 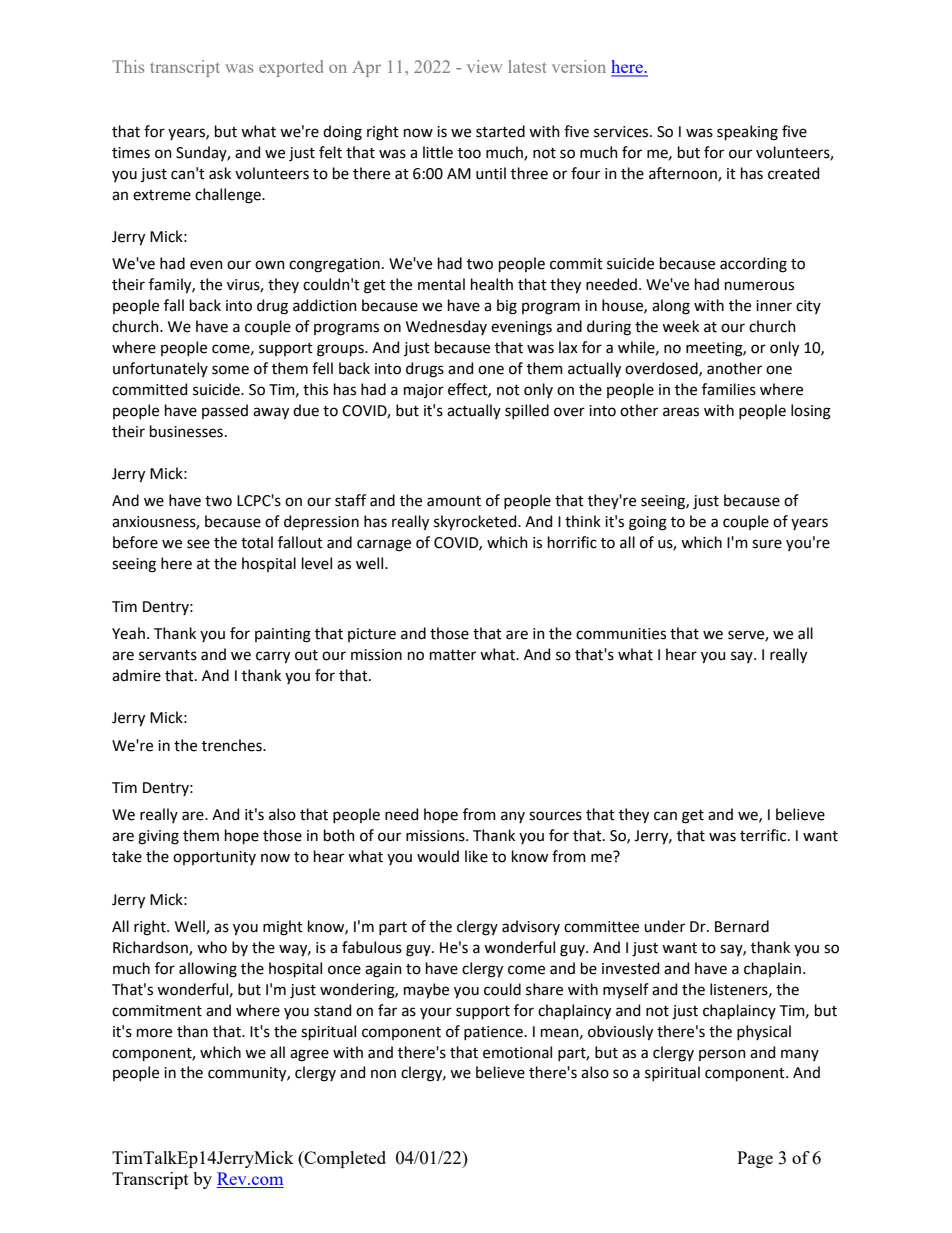 What do you see at coordinates (154, 1033) in the screenshot?
I see `more` at bounding box center [154, 1033].
